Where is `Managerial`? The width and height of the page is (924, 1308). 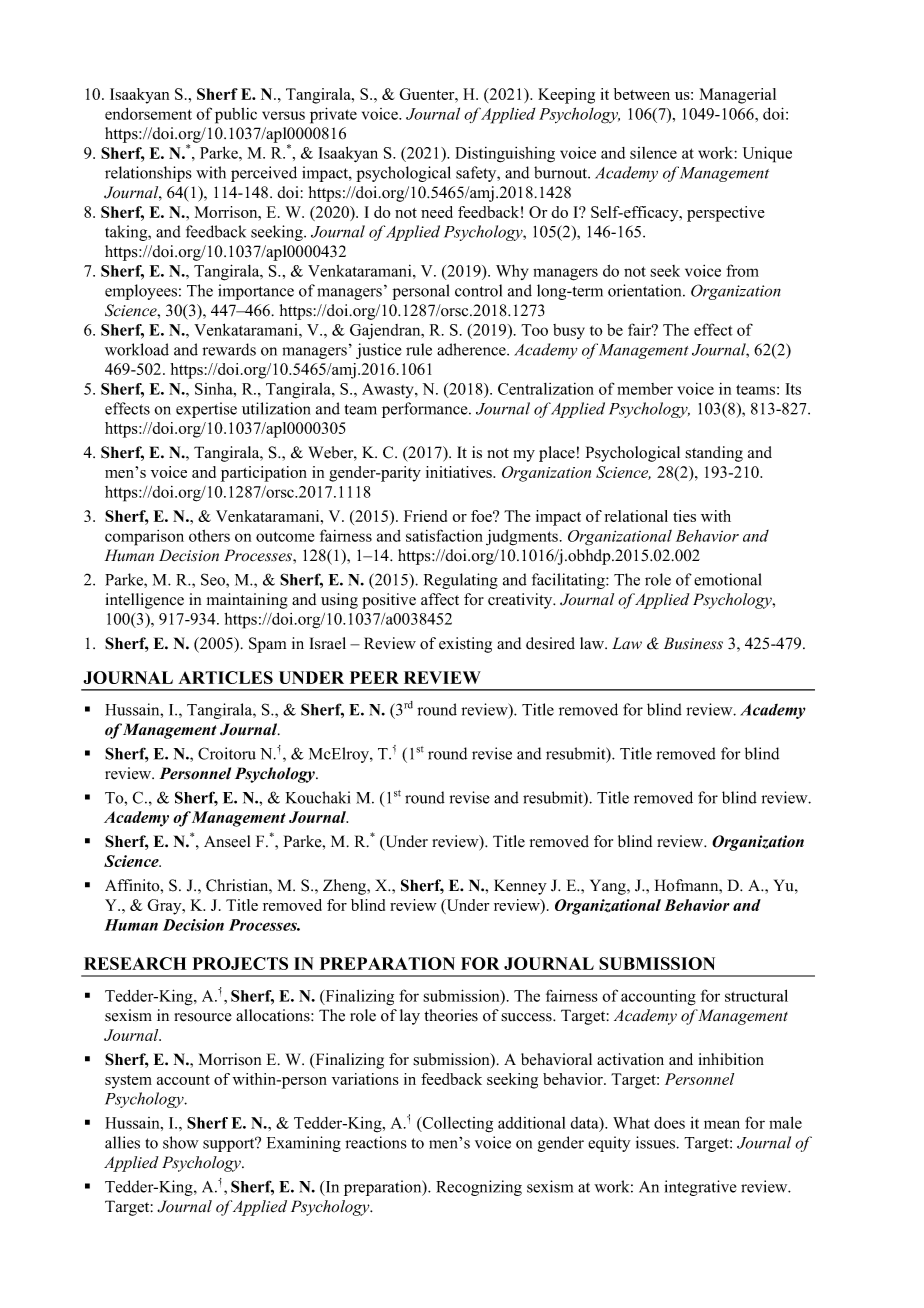 Managerial is located at coordinates (738, 96).
